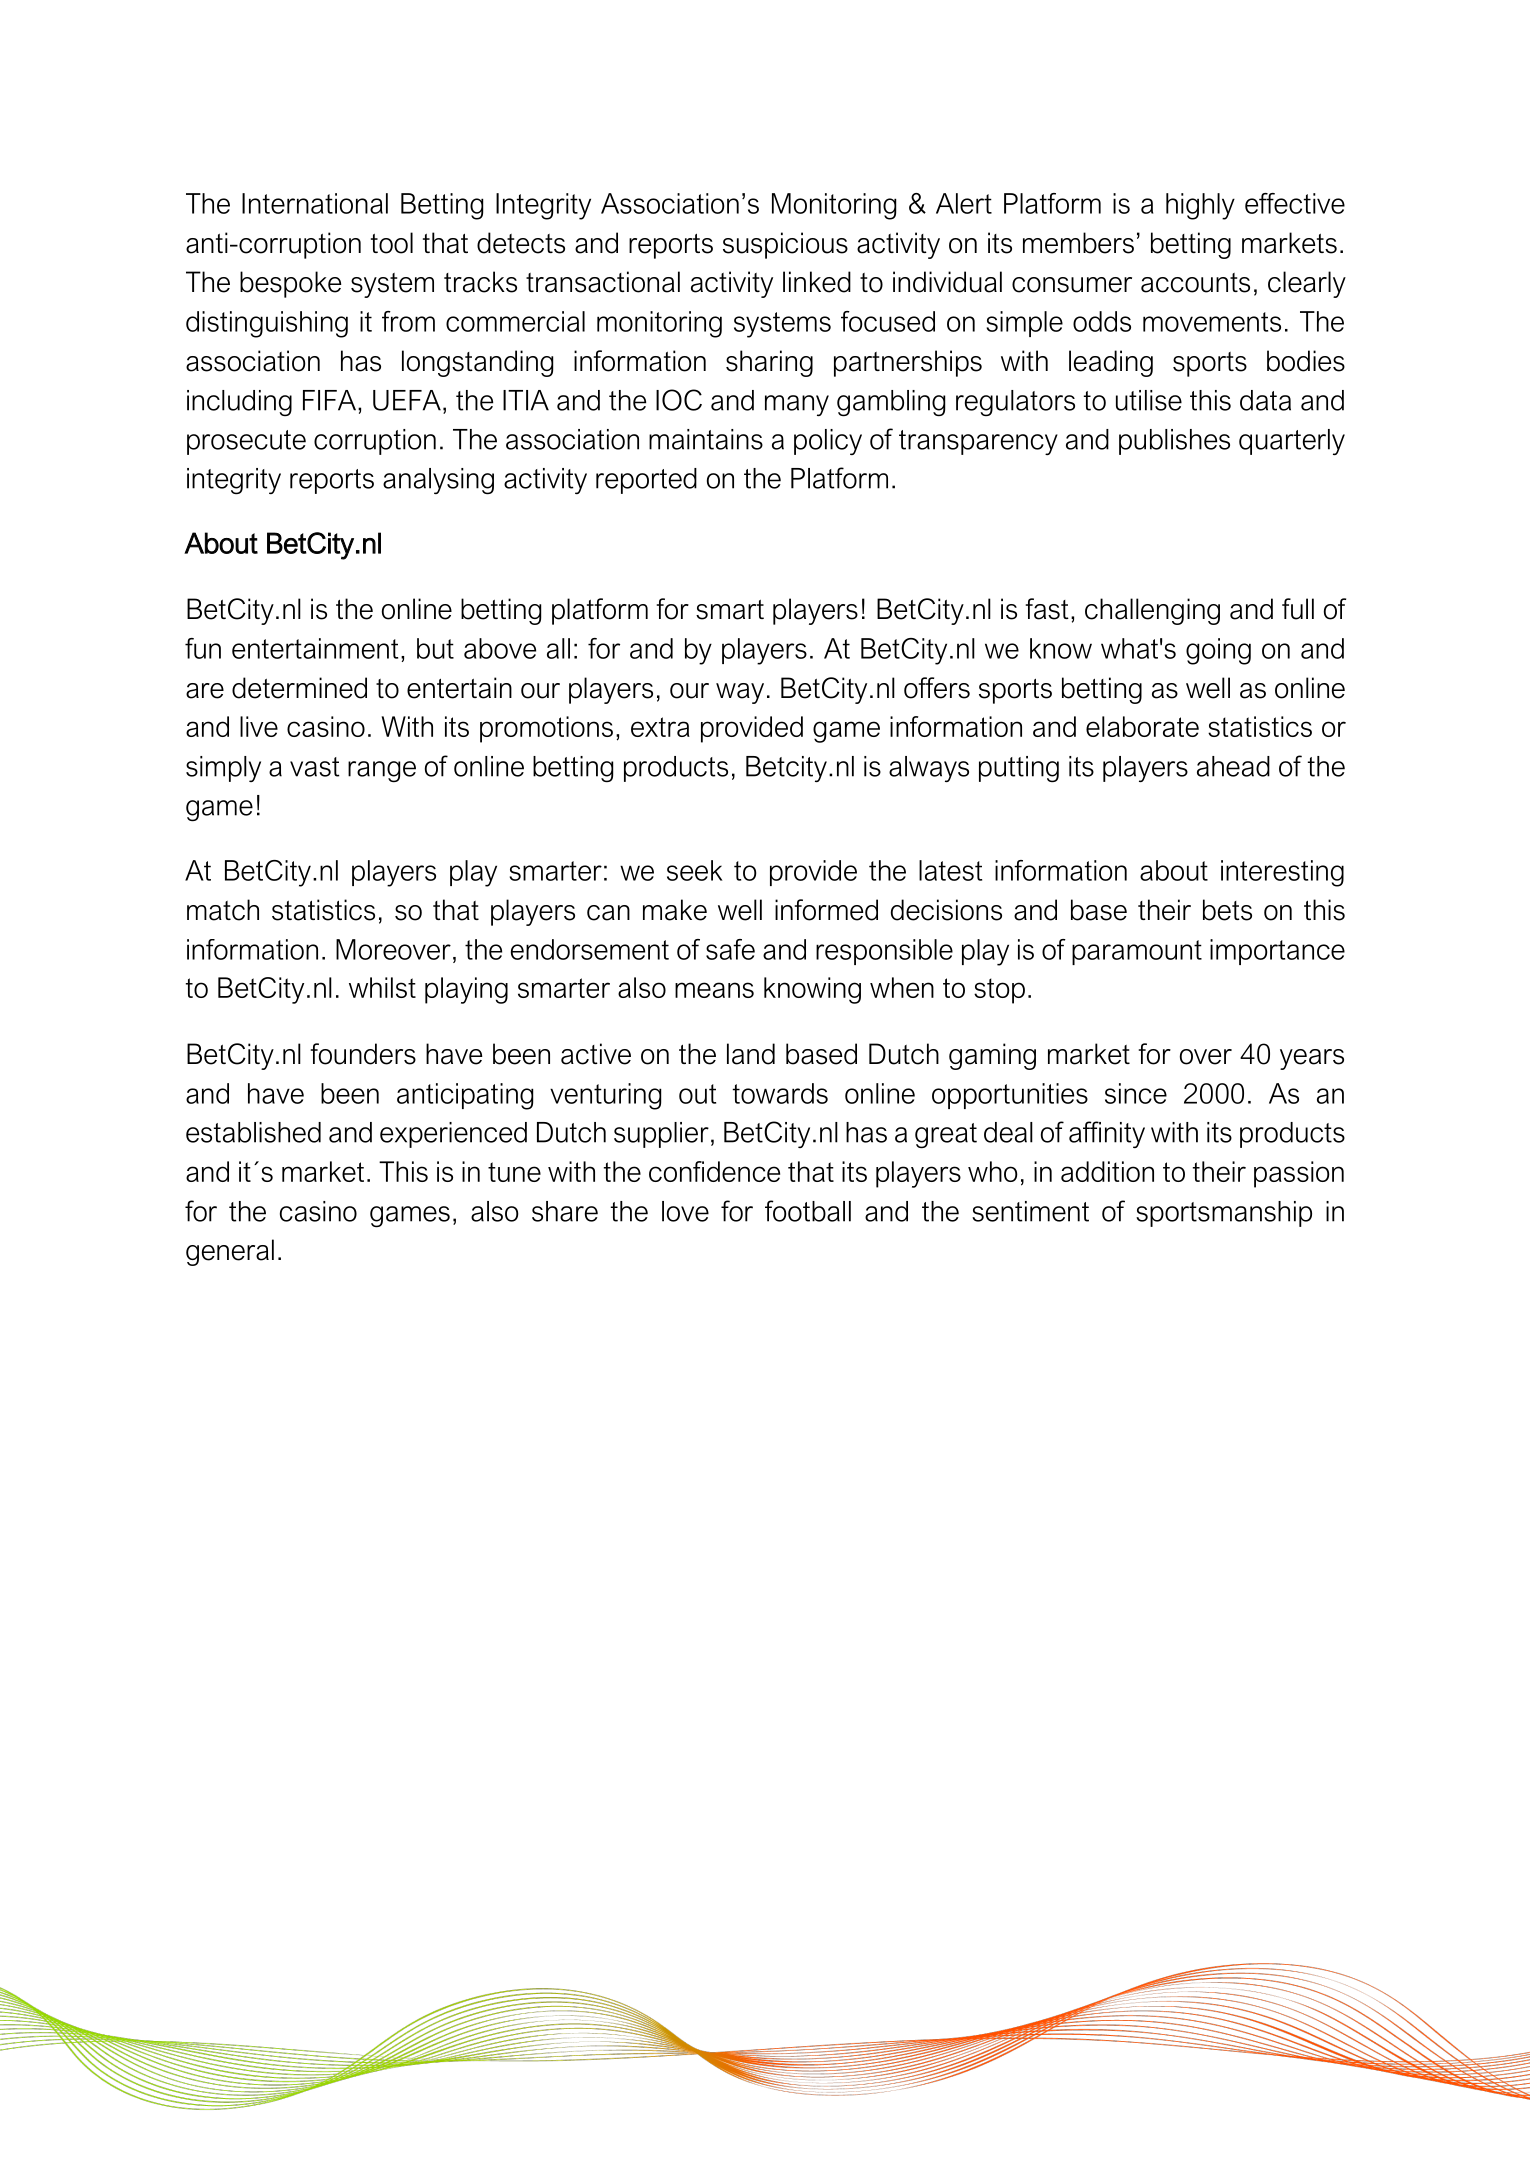 The image size is (1530, 2165). What do you see at coordinates (808, 1211) in the page?
I see `football` at bounding box center [808, 1211].
